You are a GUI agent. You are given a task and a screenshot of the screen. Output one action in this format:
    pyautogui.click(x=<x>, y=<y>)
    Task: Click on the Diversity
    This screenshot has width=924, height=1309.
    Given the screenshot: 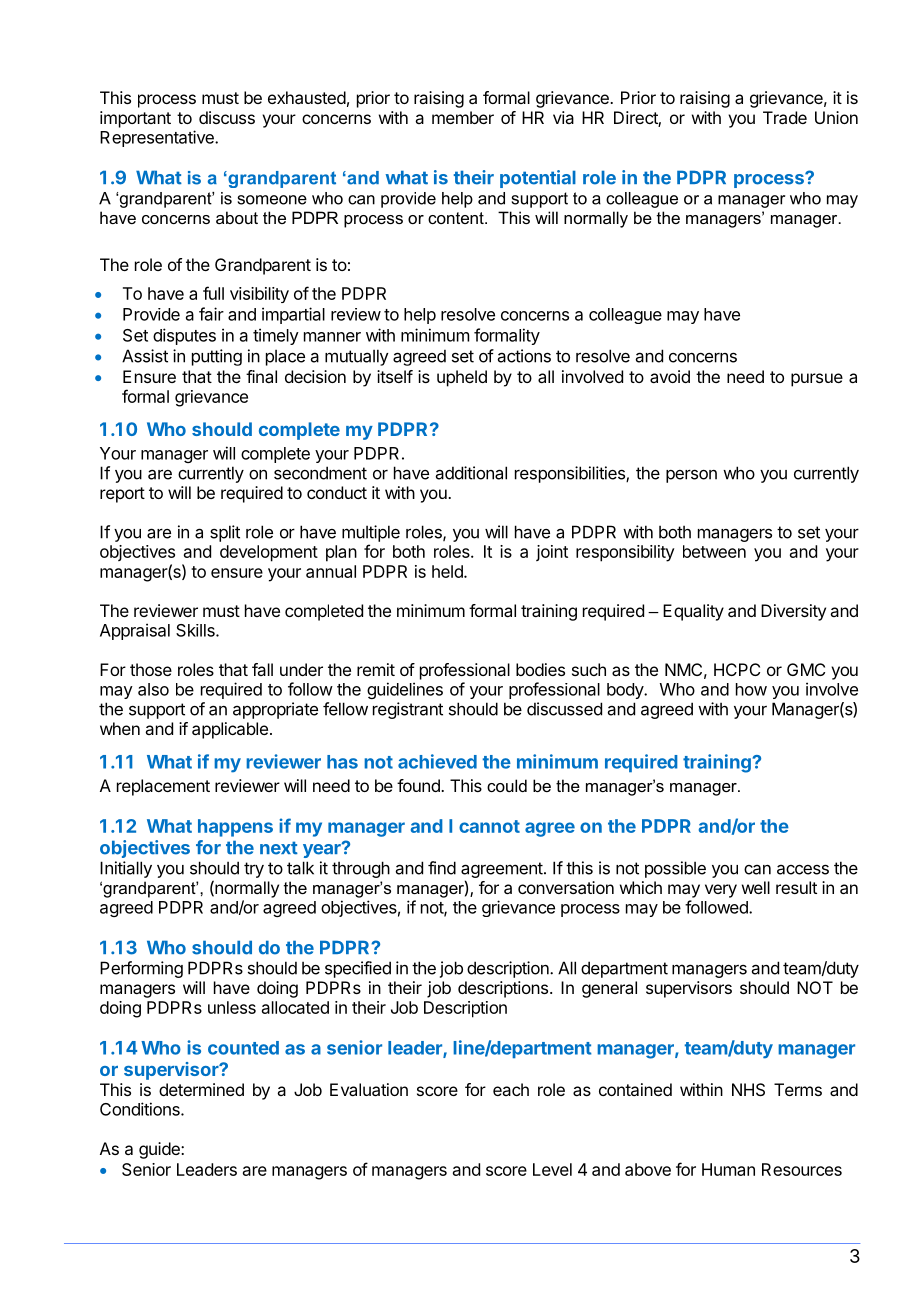 What is the action you would take?
    pyautogui.click(x=793, y=612)
